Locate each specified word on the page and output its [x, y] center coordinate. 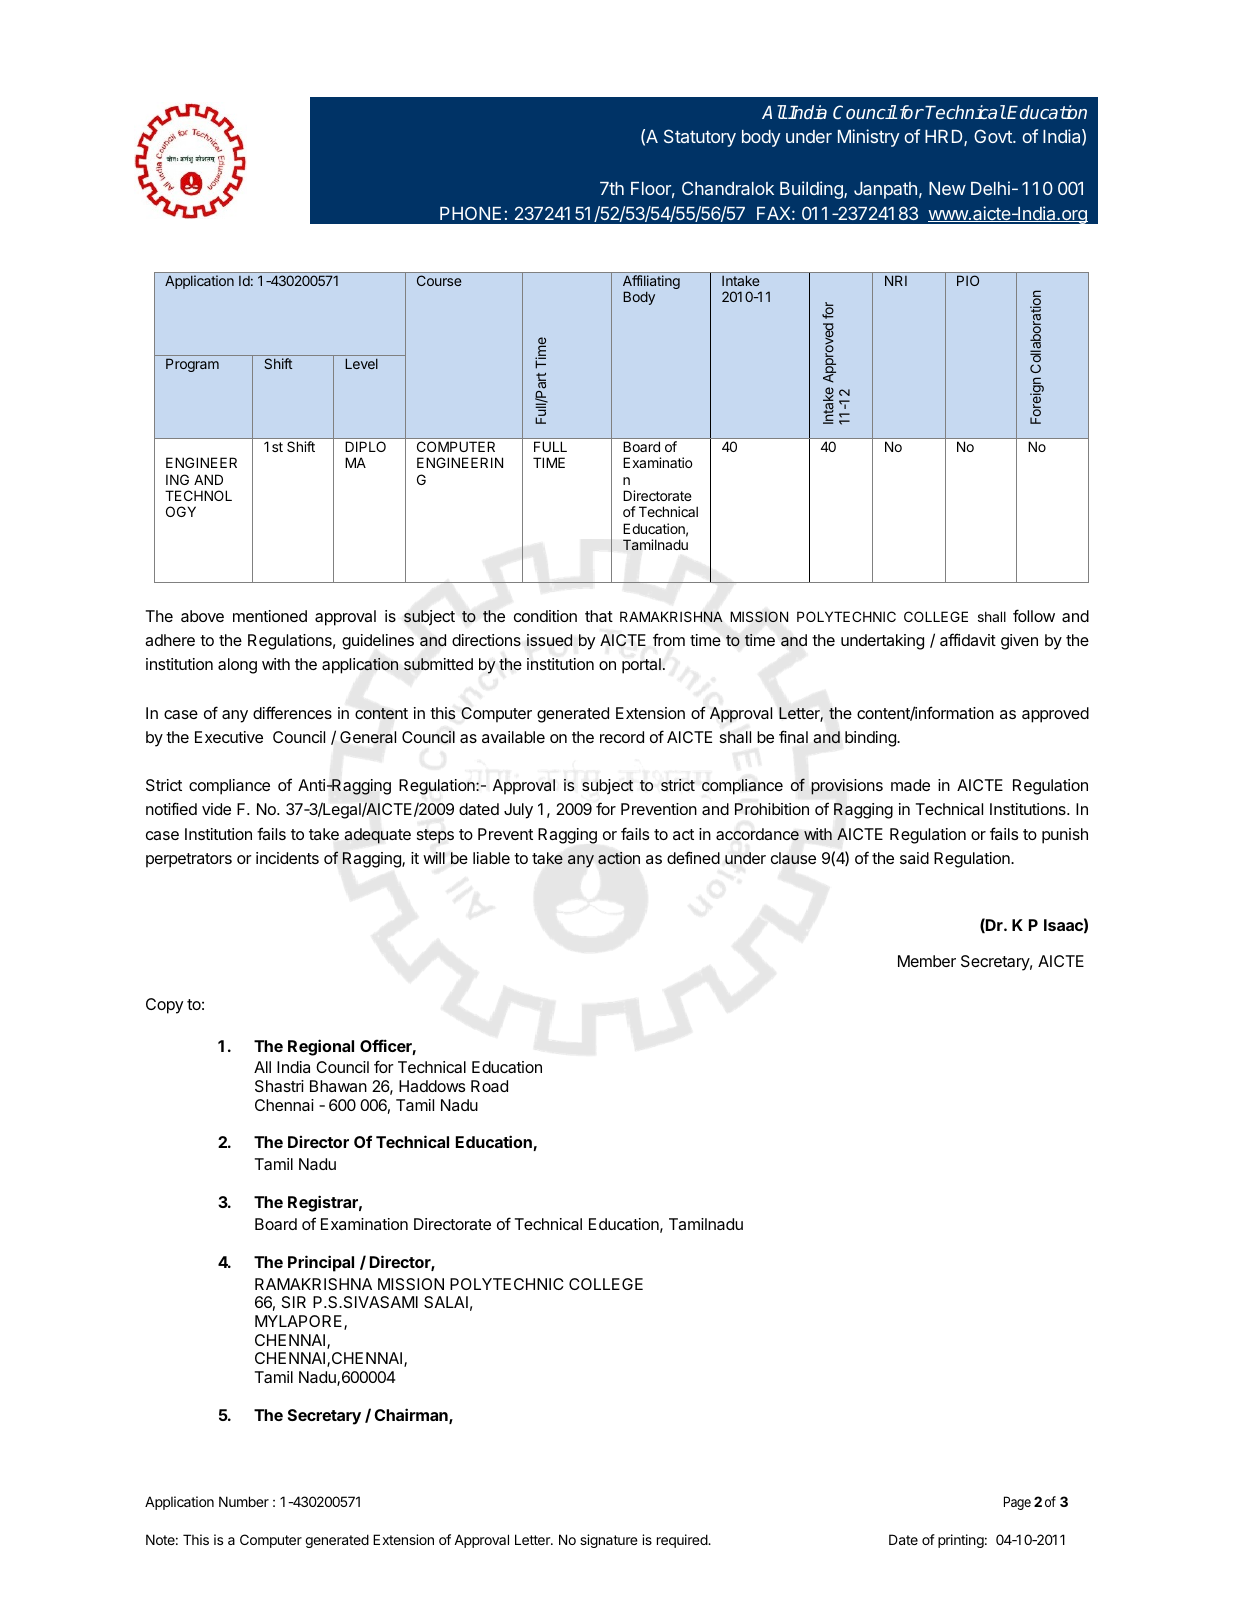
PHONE [470, 213]
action [619, 858]
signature [609, 1541]
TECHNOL [198, 495]
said [914, 858]
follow [1034, 615]
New [947, 188]
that [599, 616]
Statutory [700, 138]
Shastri [279, 1086]
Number [244, 1501]
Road [489, 1086]
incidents [287, 858]
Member [927, 961]
